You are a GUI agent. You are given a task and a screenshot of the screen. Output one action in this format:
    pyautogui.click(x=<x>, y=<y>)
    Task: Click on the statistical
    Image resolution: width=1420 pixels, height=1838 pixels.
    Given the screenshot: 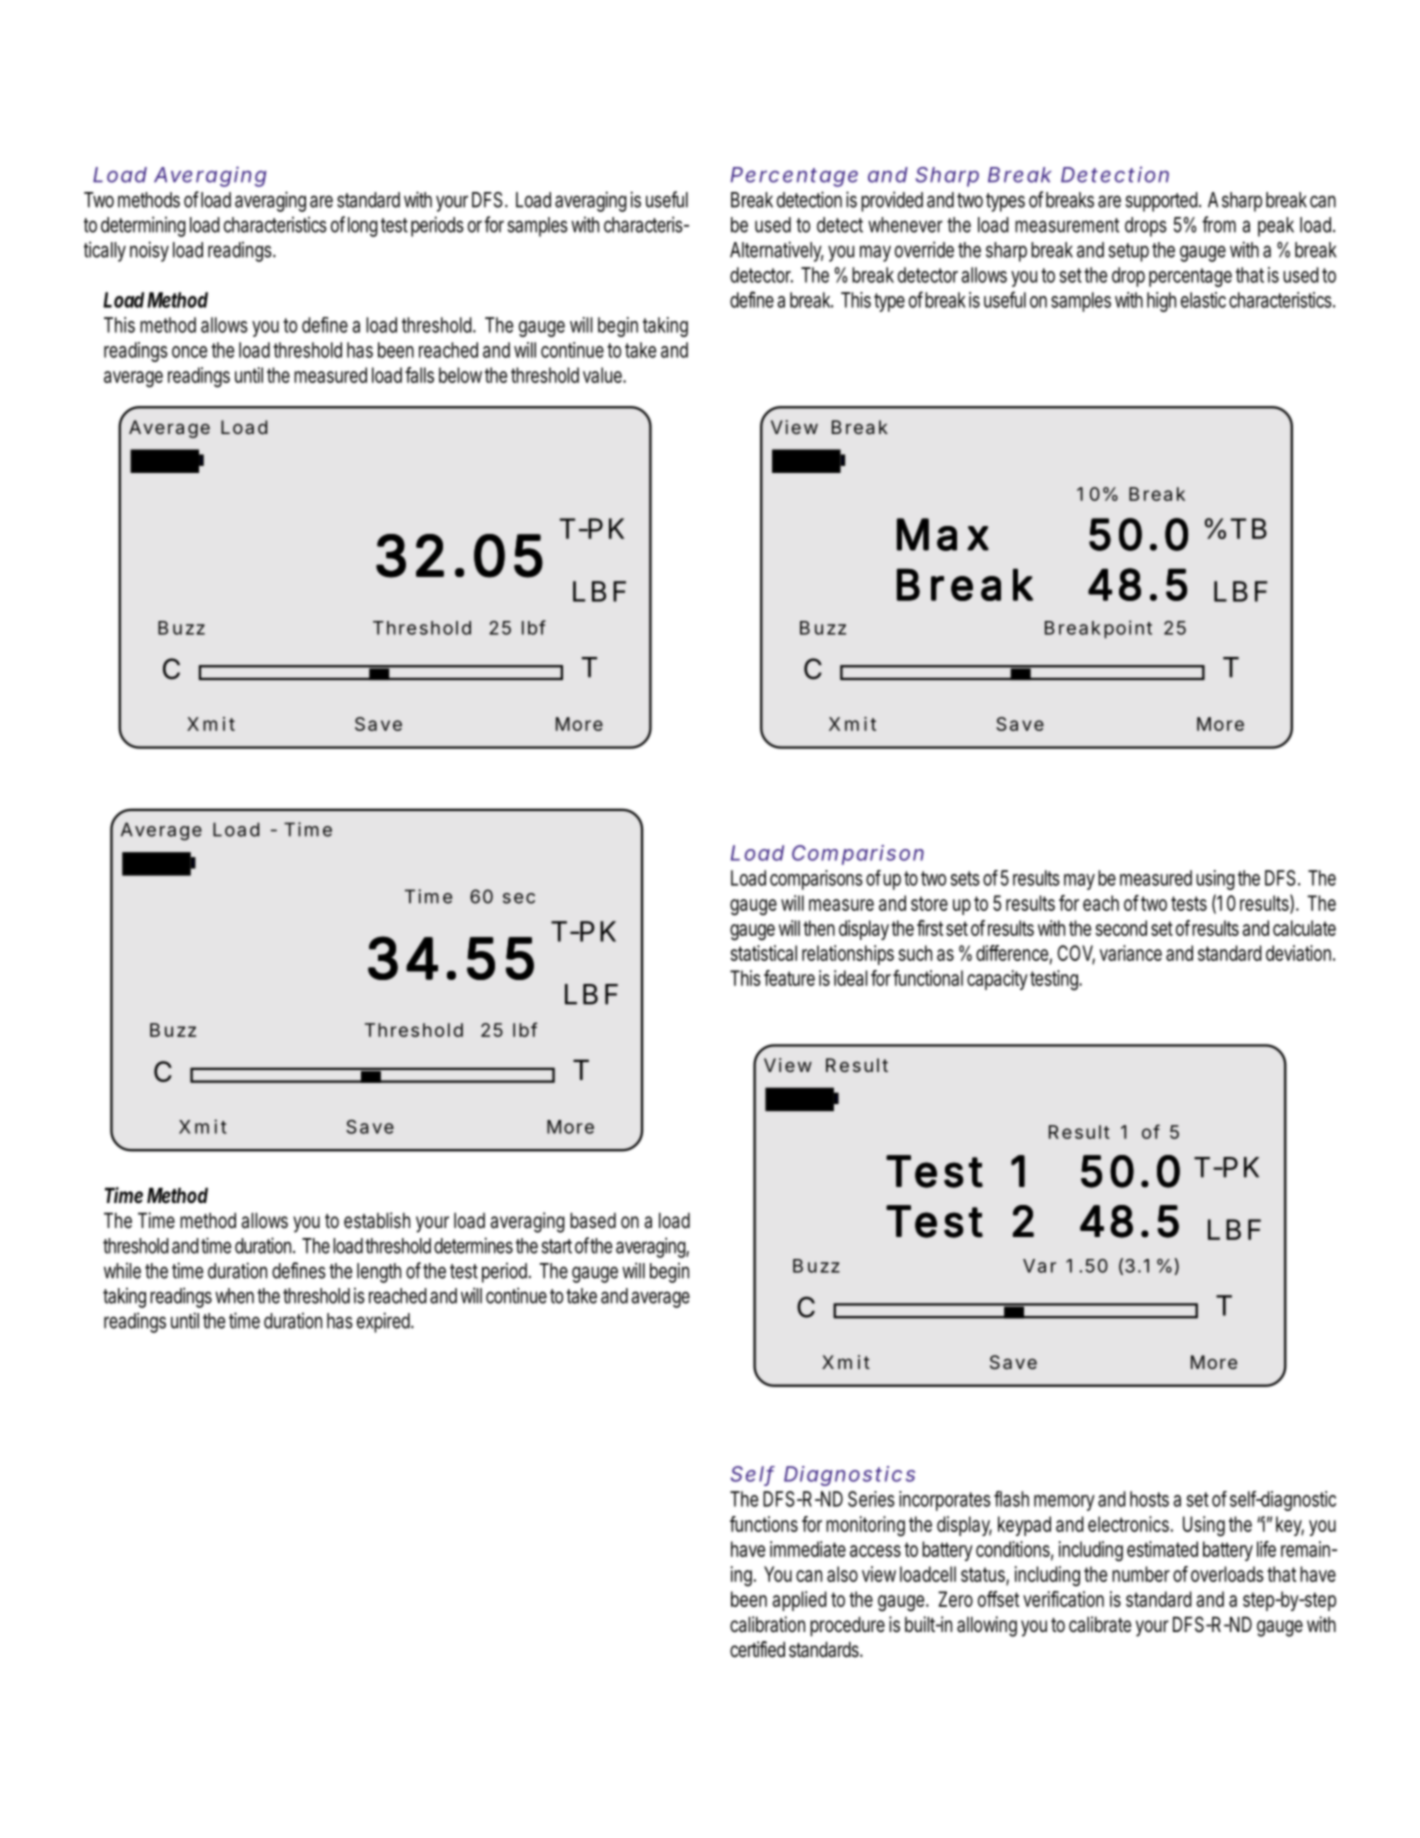 What is the action you would take?
    pyautogui.click(x=763, y=953)
